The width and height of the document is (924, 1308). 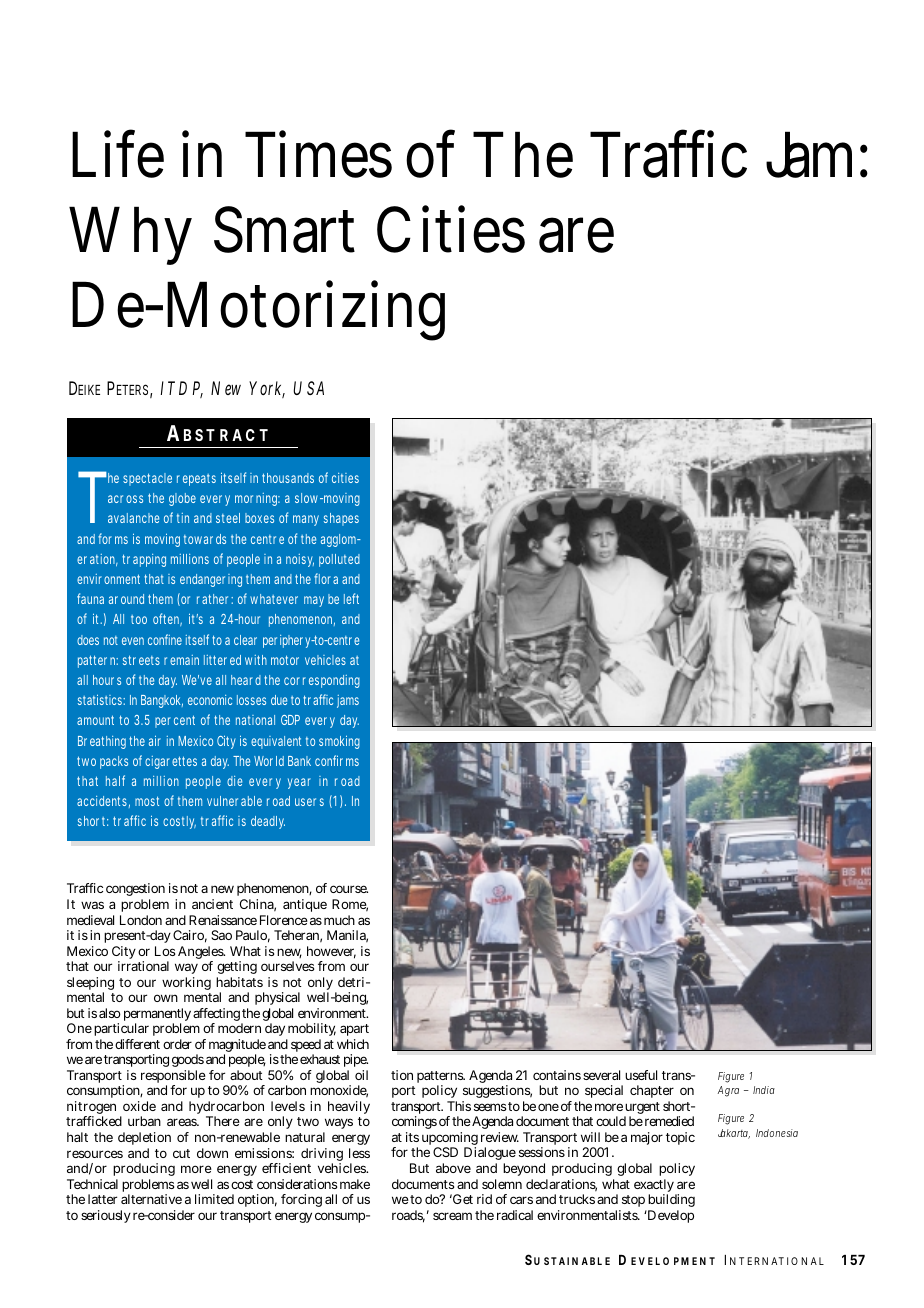 I want to click on Smart, so click(x=284, y=229).
